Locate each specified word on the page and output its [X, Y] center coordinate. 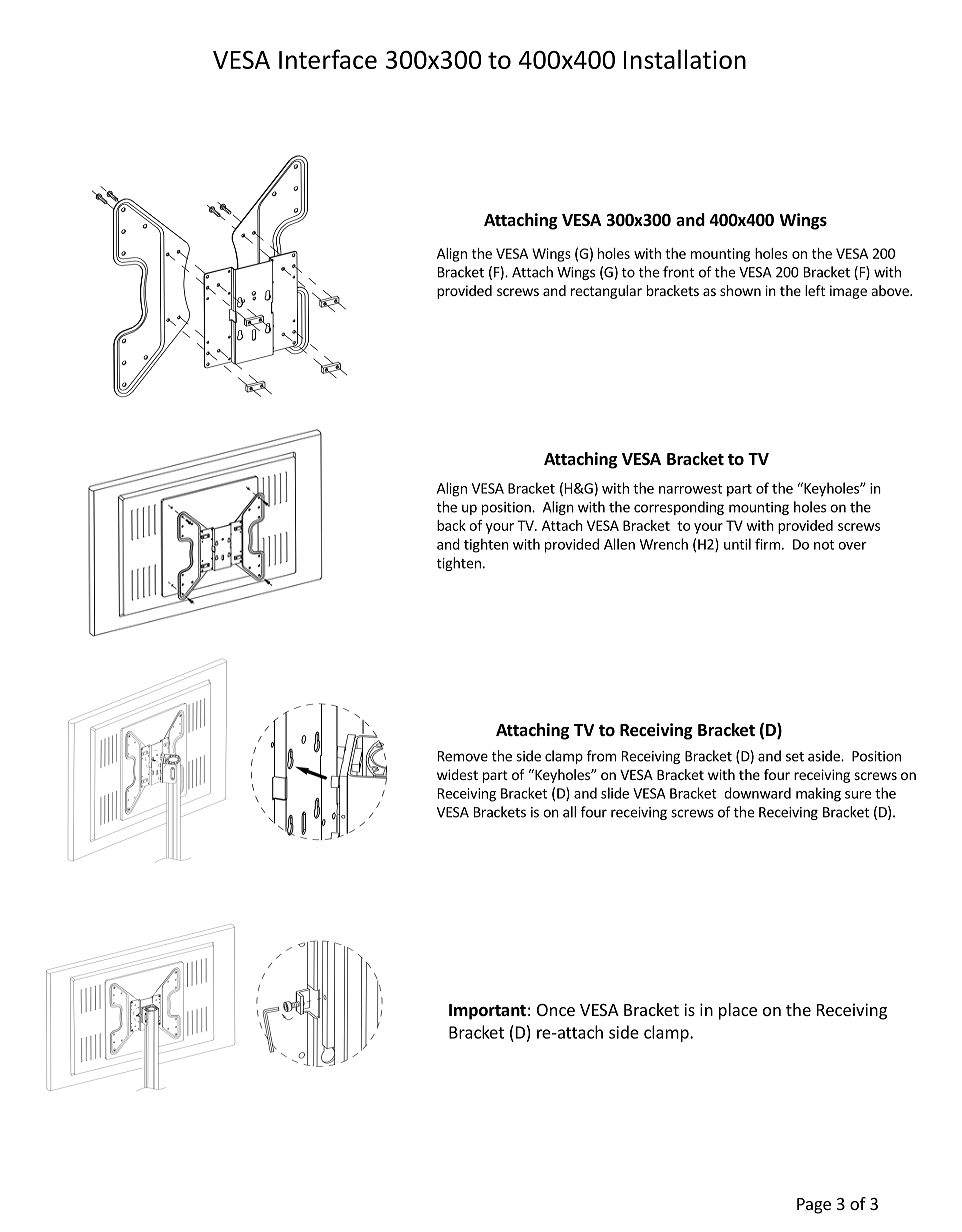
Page [814, 1206]
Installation [685, 59]
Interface [328, 59]
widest [457, 774]
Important [487, 1012]
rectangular [606, 292]
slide [615, 793]
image [848, 292]
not [824, 545]
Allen [619, 544]
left [815, 290]
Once [556, 1010]
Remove [463, 756]
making [818, 794]
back [451, 525]
